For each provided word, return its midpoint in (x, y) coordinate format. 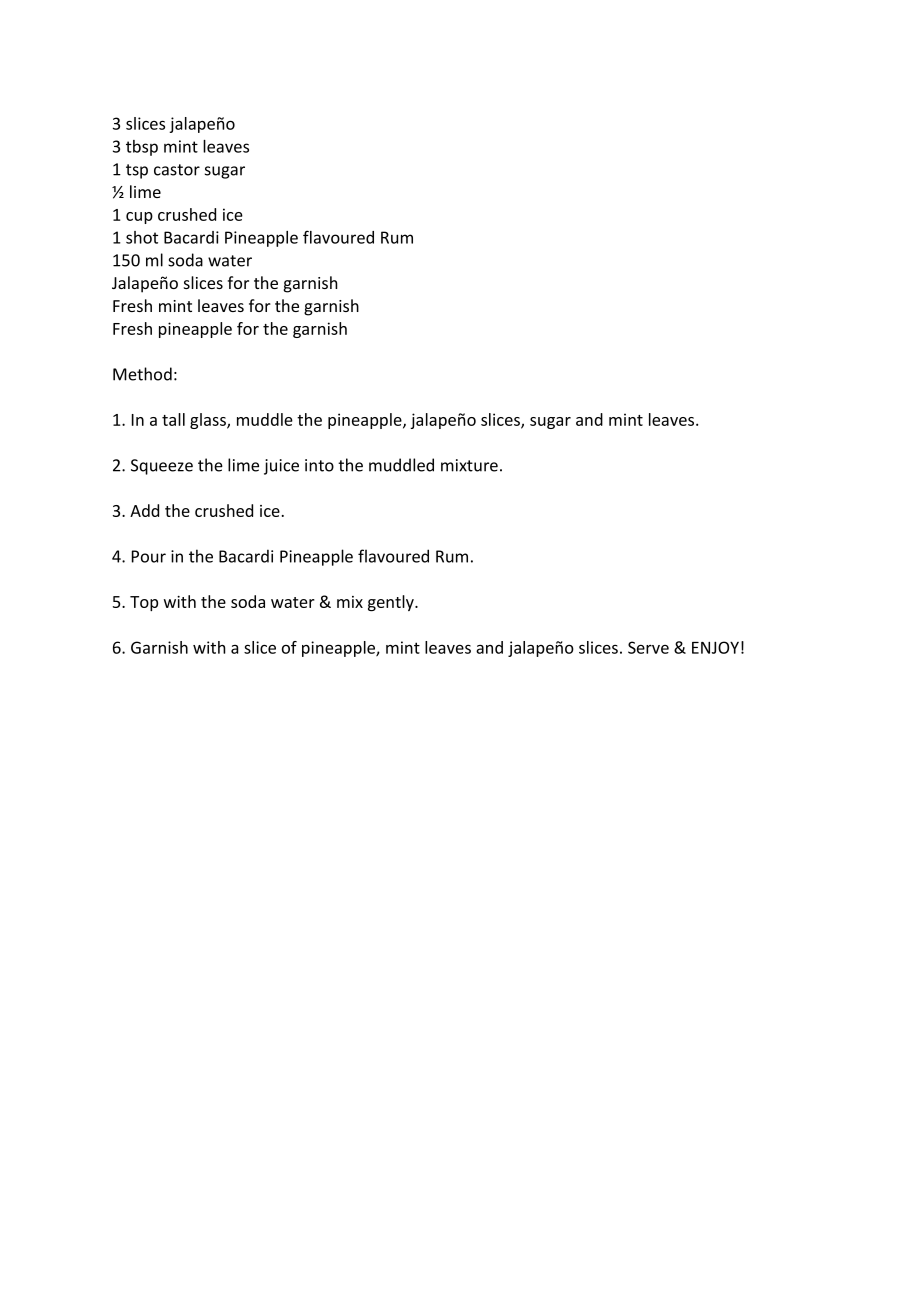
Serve (648, 647)
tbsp (142, 148)
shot (142, 237)
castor (177, 170)
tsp (137, 171)
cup (139, 218)
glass (209, 421)
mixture (469, 465)
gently (392, 603)
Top (144, 603)
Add (144, 510)
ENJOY (715, 647)
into (319, 465)
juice (281, 467)
